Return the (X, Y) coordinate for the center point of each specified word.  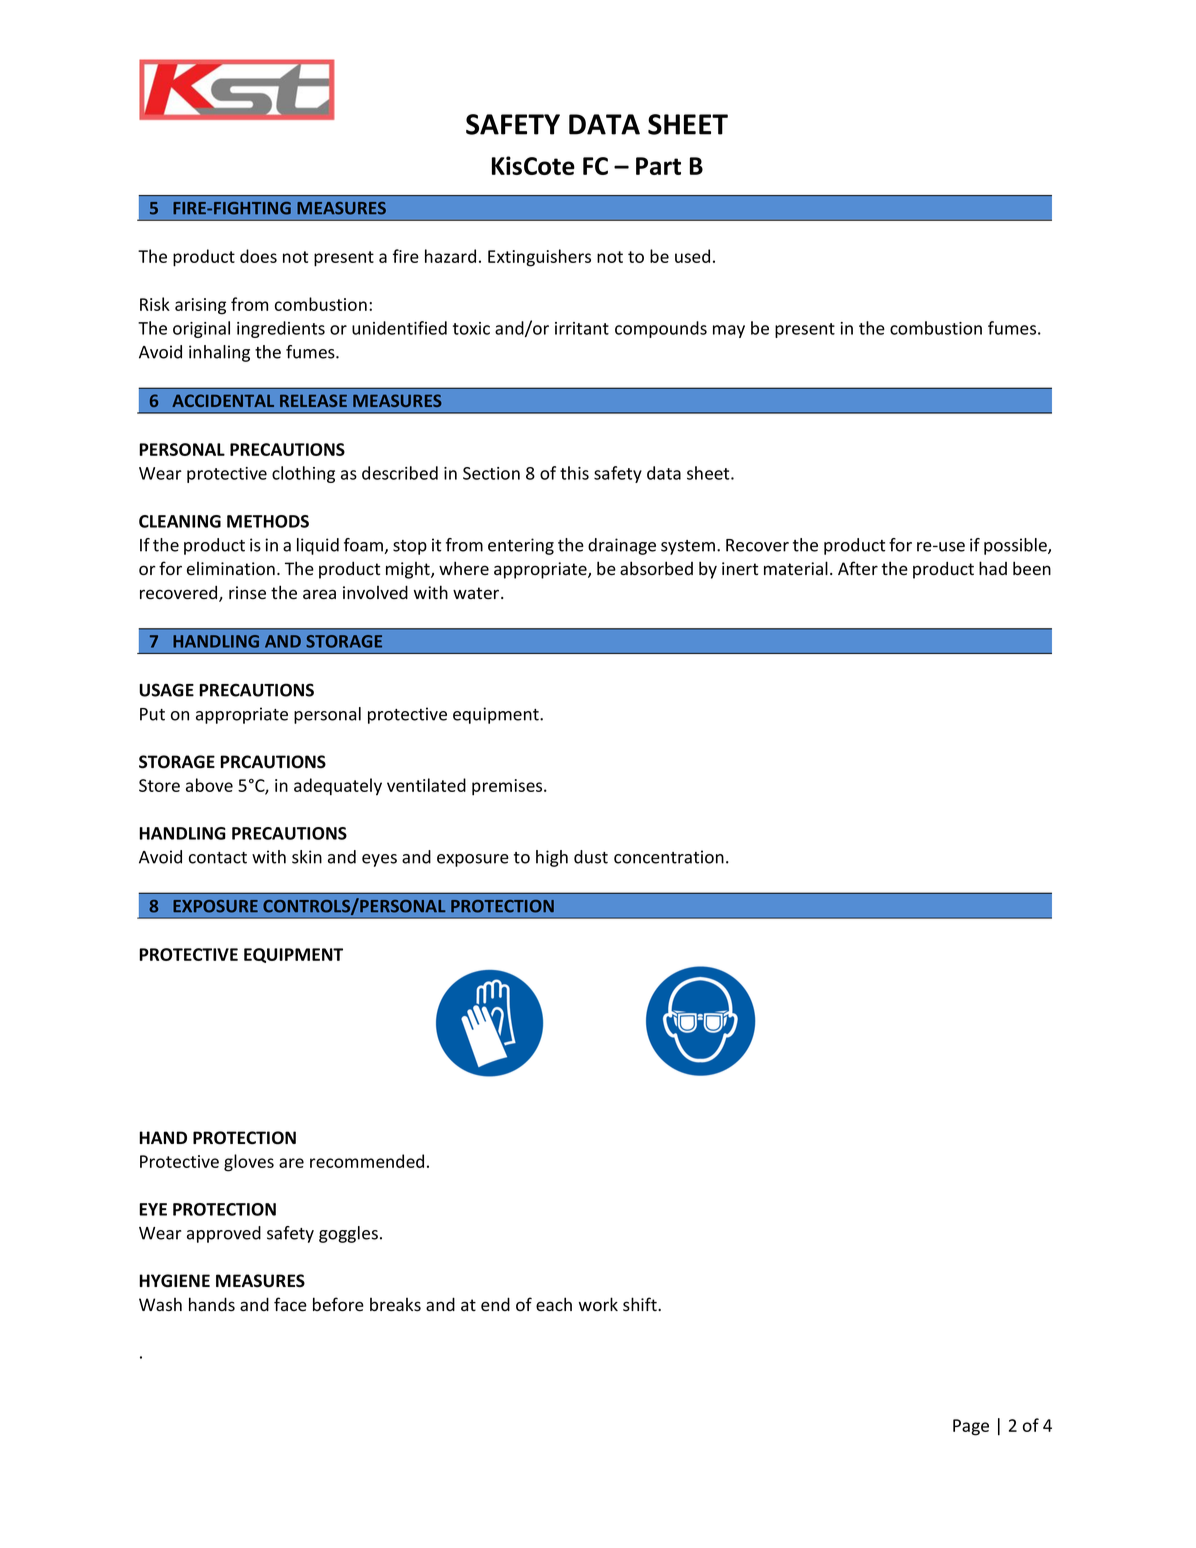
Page (971, 1427)
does (258, 256)
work (598, 1304)
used (692, 256)
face (290, 1304)
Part (658, 166)
